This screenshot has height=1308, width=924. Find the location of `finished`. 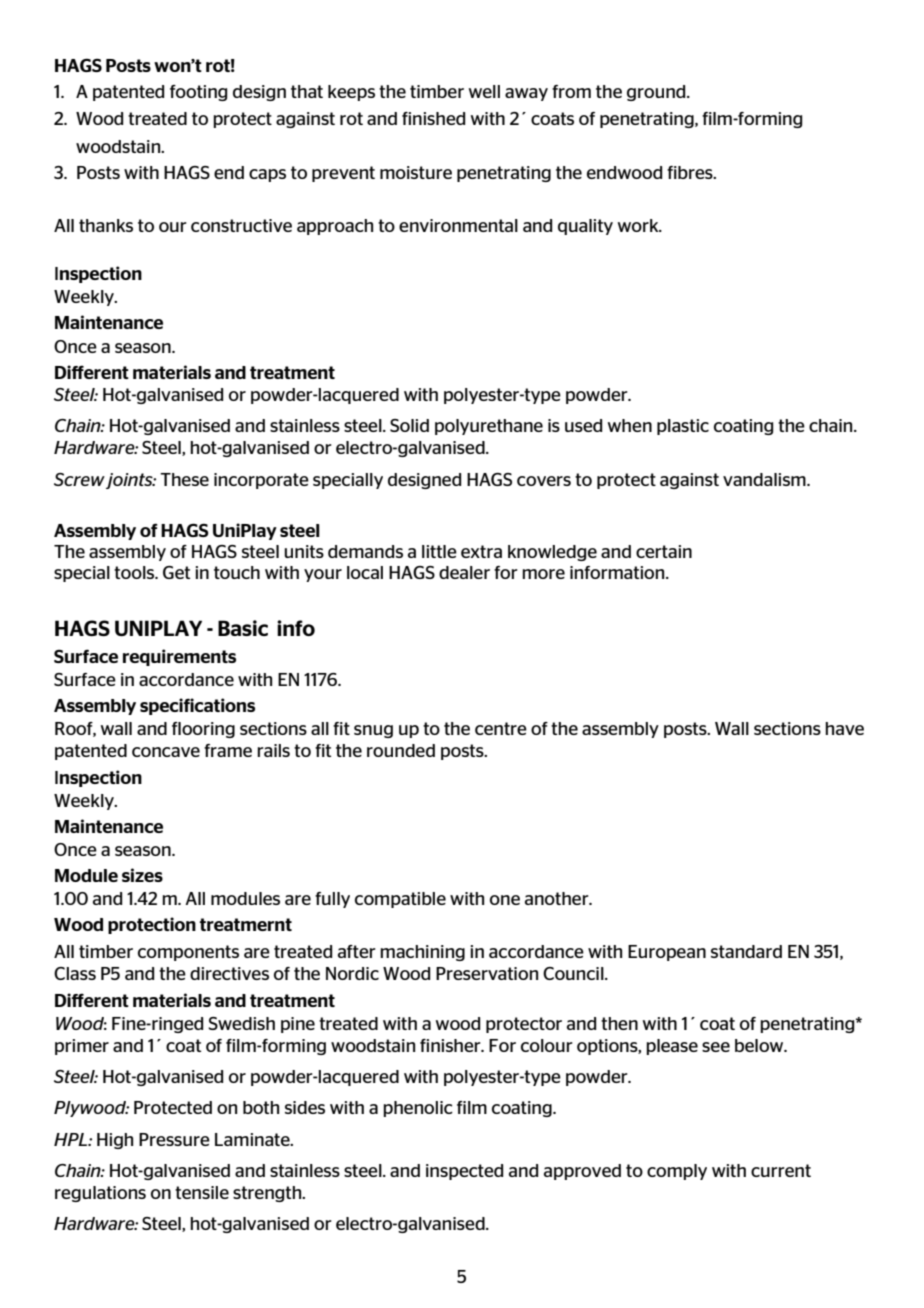

finished is located at coordinates (433, 118).
